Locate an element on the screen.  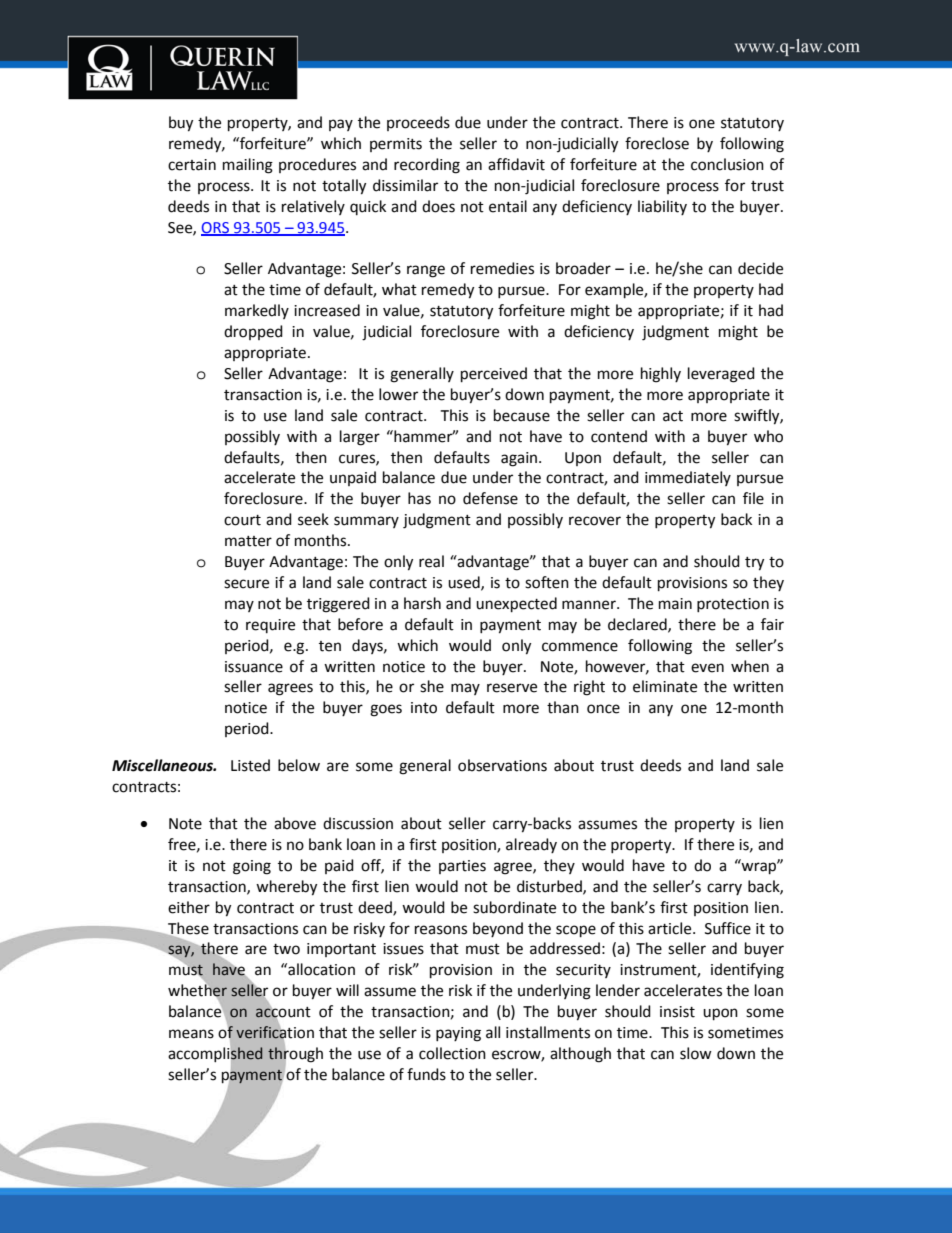
immediately is located at coordinates (688, 478).
